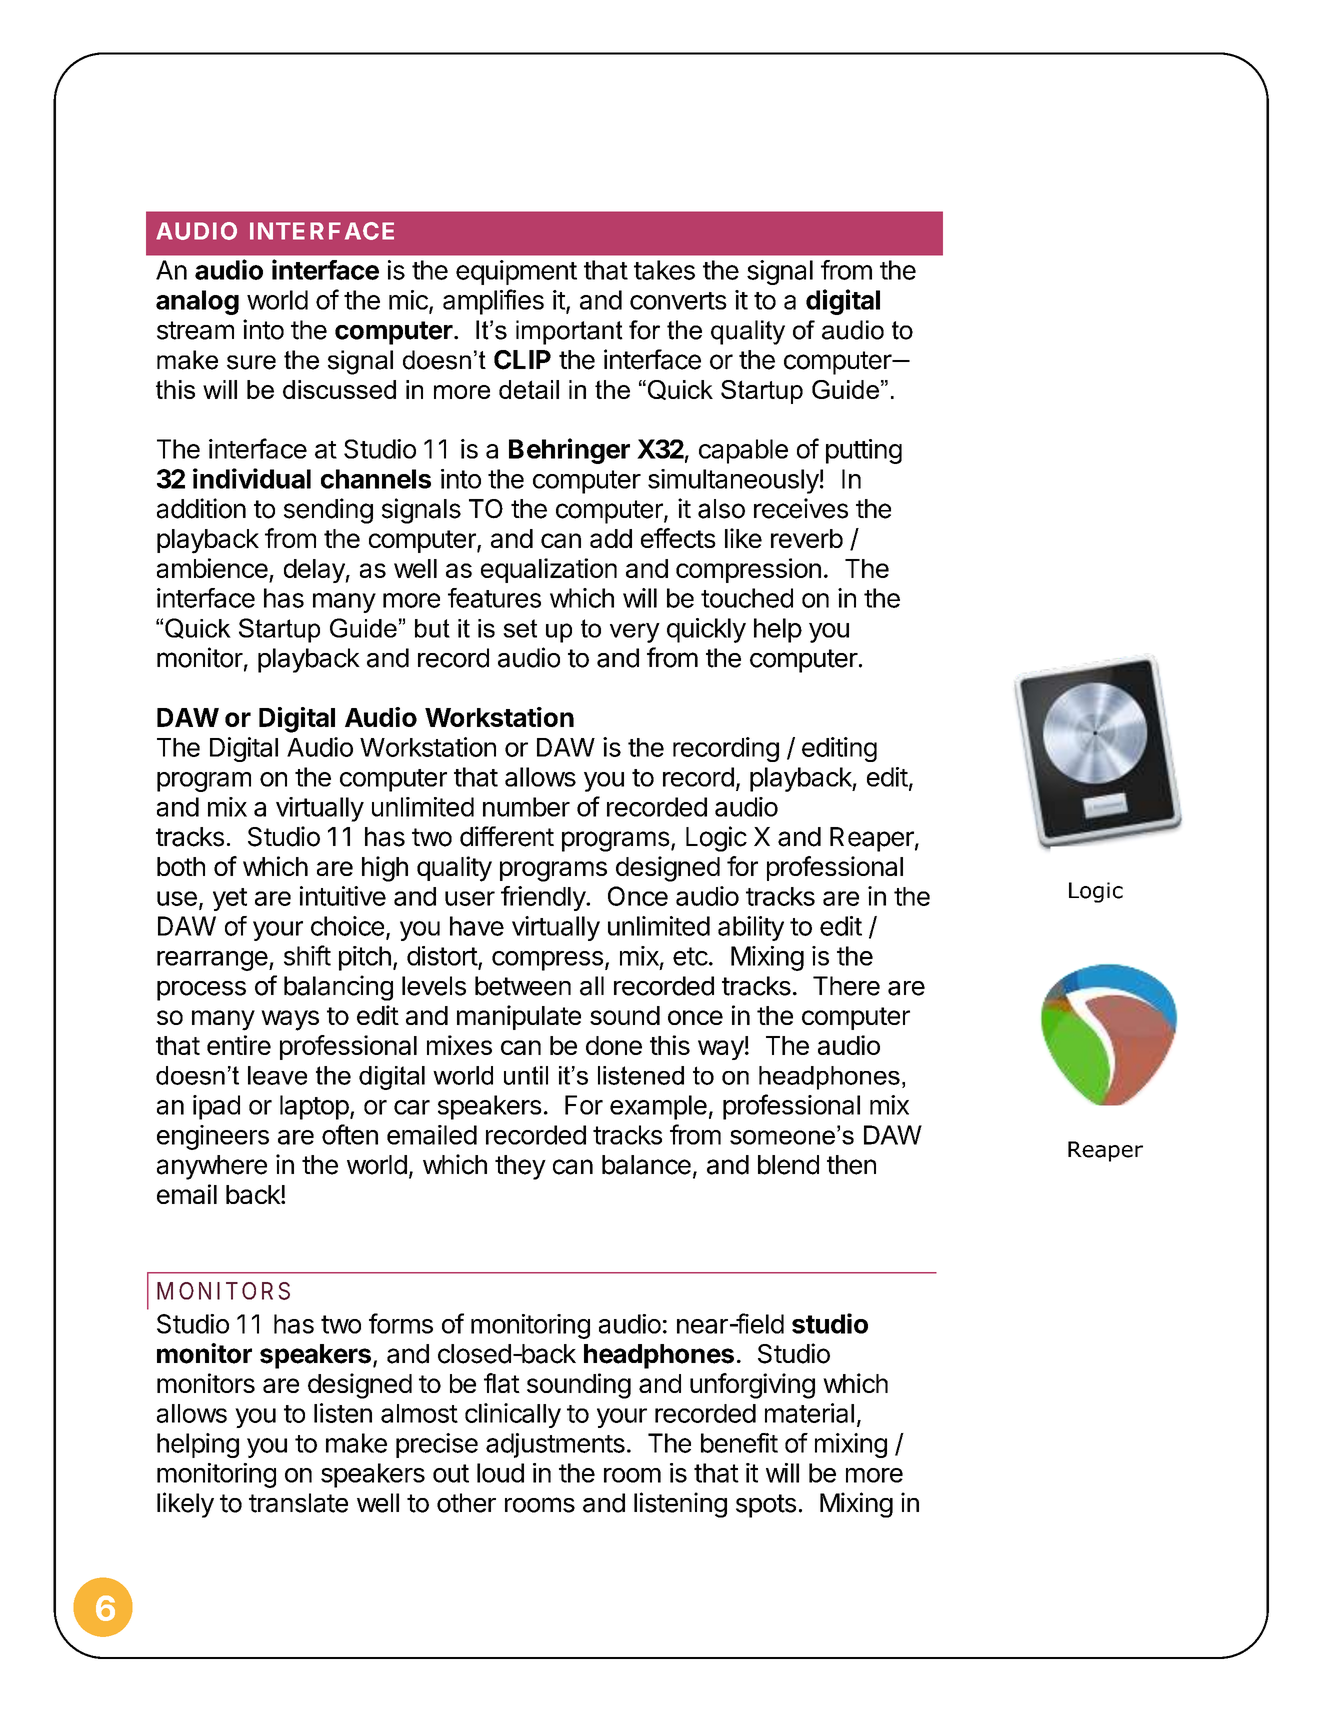 The image size is (1322, 1711). Describe the element at coordinates (315, 571) in the screenshot. I see `delay` at that location.
